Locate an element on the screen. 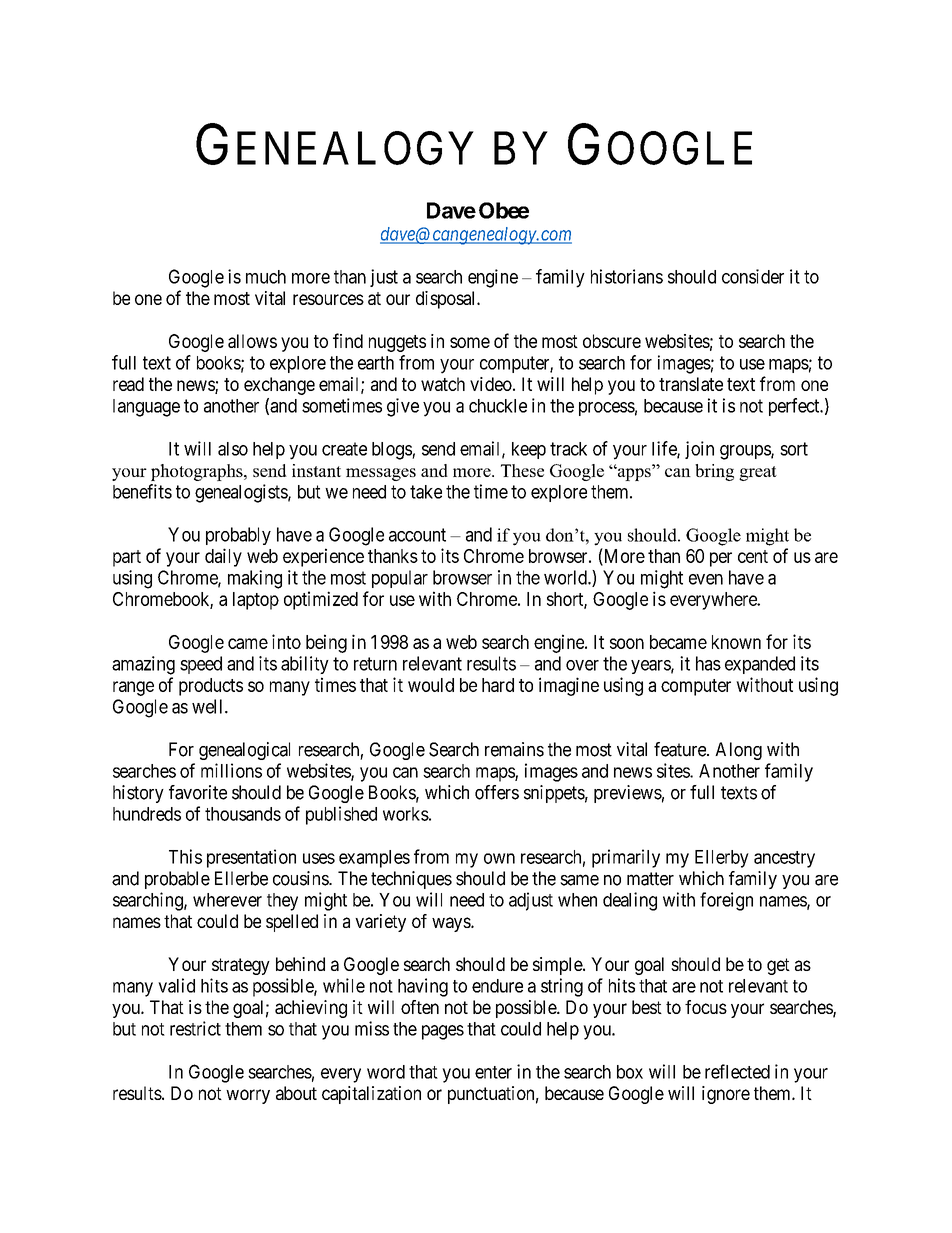 The height and width of the screenshot is (1233, 952). much is located at coordinates (266, 277).
